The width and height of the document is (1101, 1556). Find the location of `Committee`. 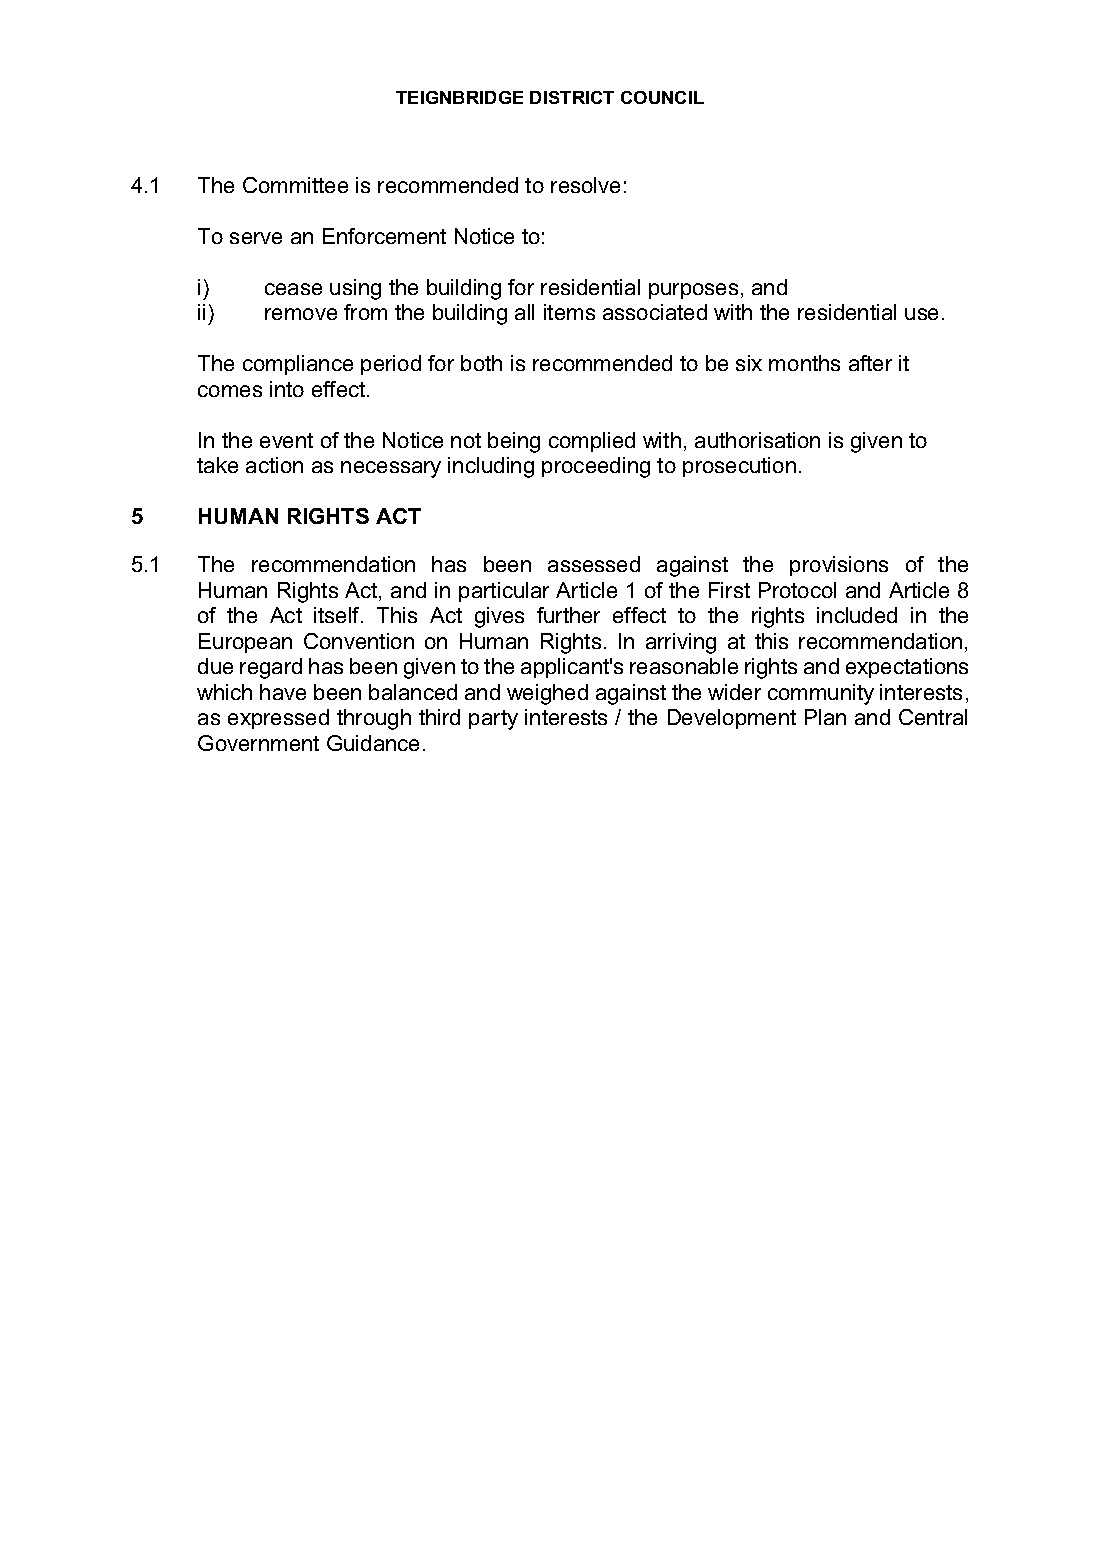

Committee is located at coordinates (295, 185).
